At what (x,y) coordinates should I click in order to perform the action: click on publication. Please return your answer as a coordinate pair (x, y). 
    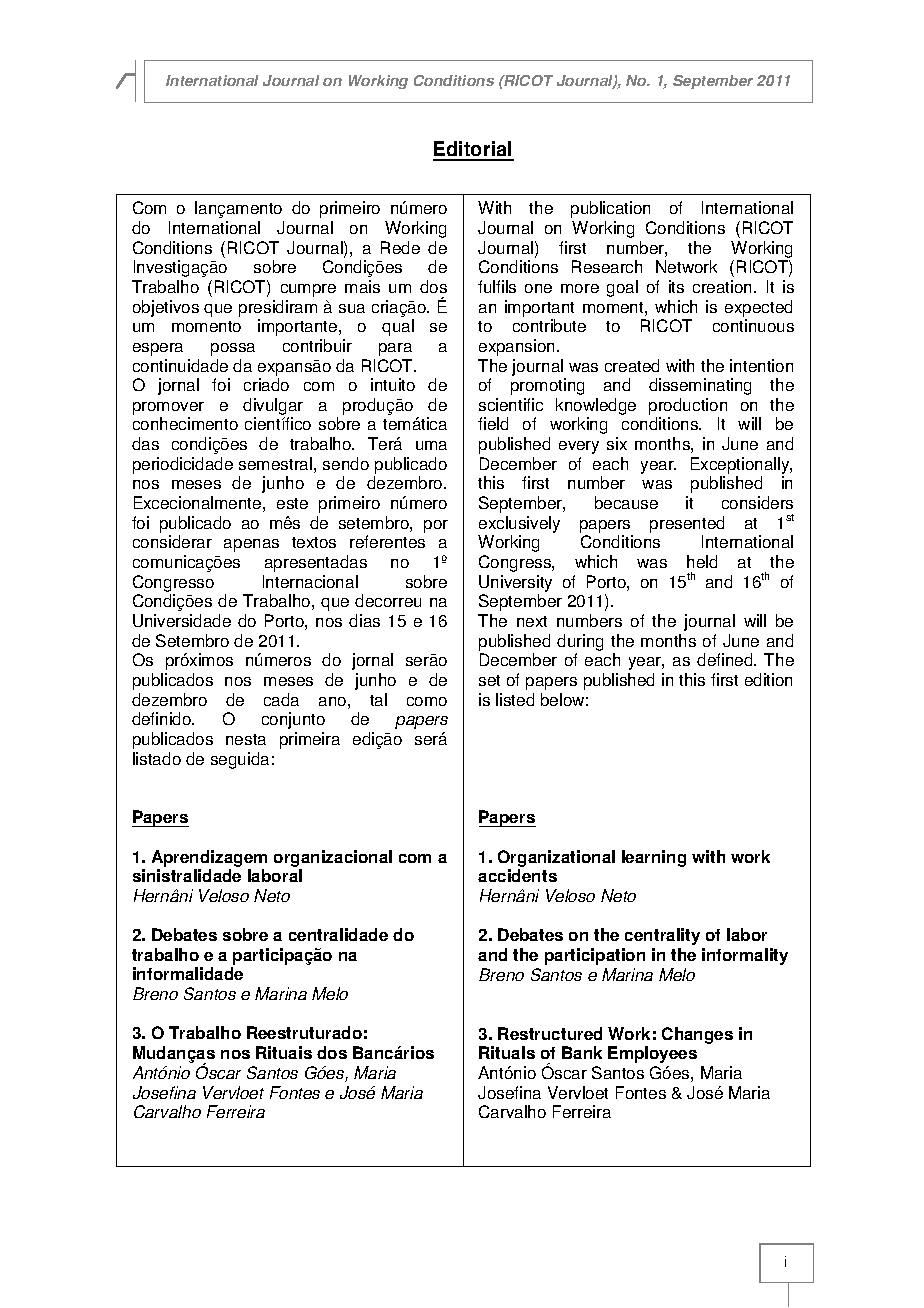
    Looking at the image, I should click on (610, 209).
